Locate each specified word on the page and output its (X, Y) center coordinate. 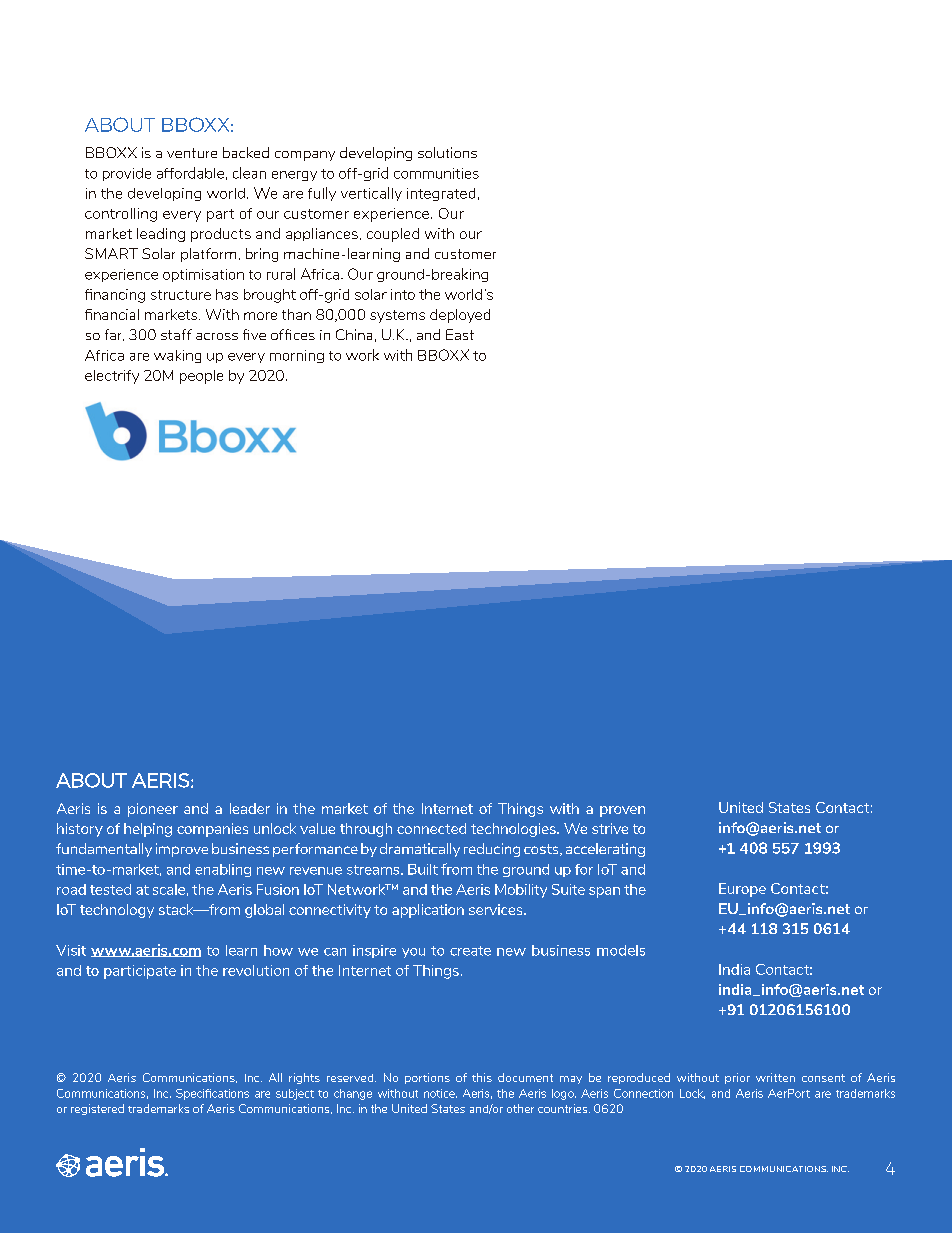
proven (622, 811)
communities (436, 173)
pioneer (153, 810)
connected (431, 828)
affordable (190, 173)
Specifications (212, 1094)
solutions (447, 152)
